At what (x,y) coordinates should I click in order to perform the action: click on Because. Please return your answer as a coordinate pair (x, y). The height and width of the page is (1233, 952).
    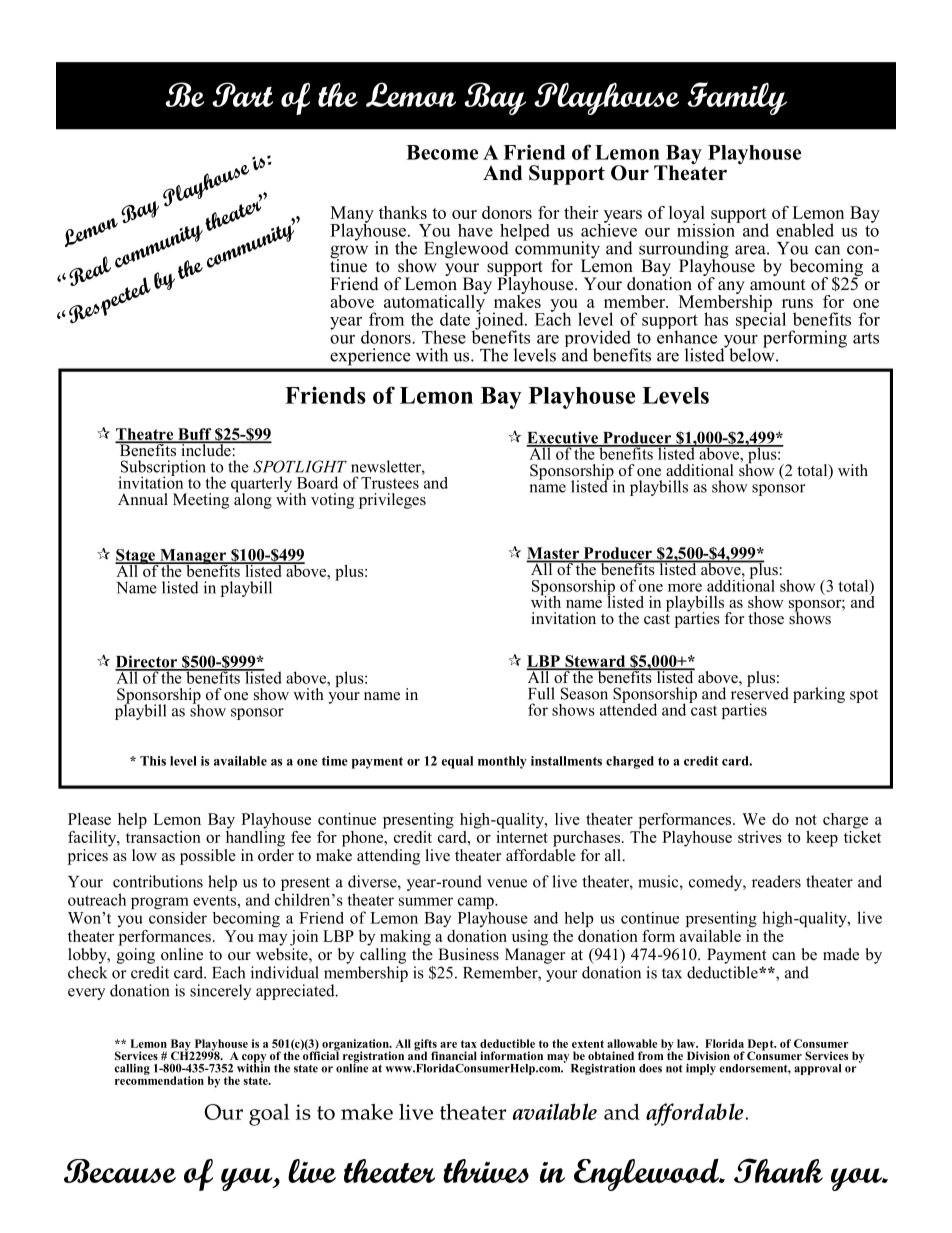
    Looking at the image, I should click on (120, 1171).
